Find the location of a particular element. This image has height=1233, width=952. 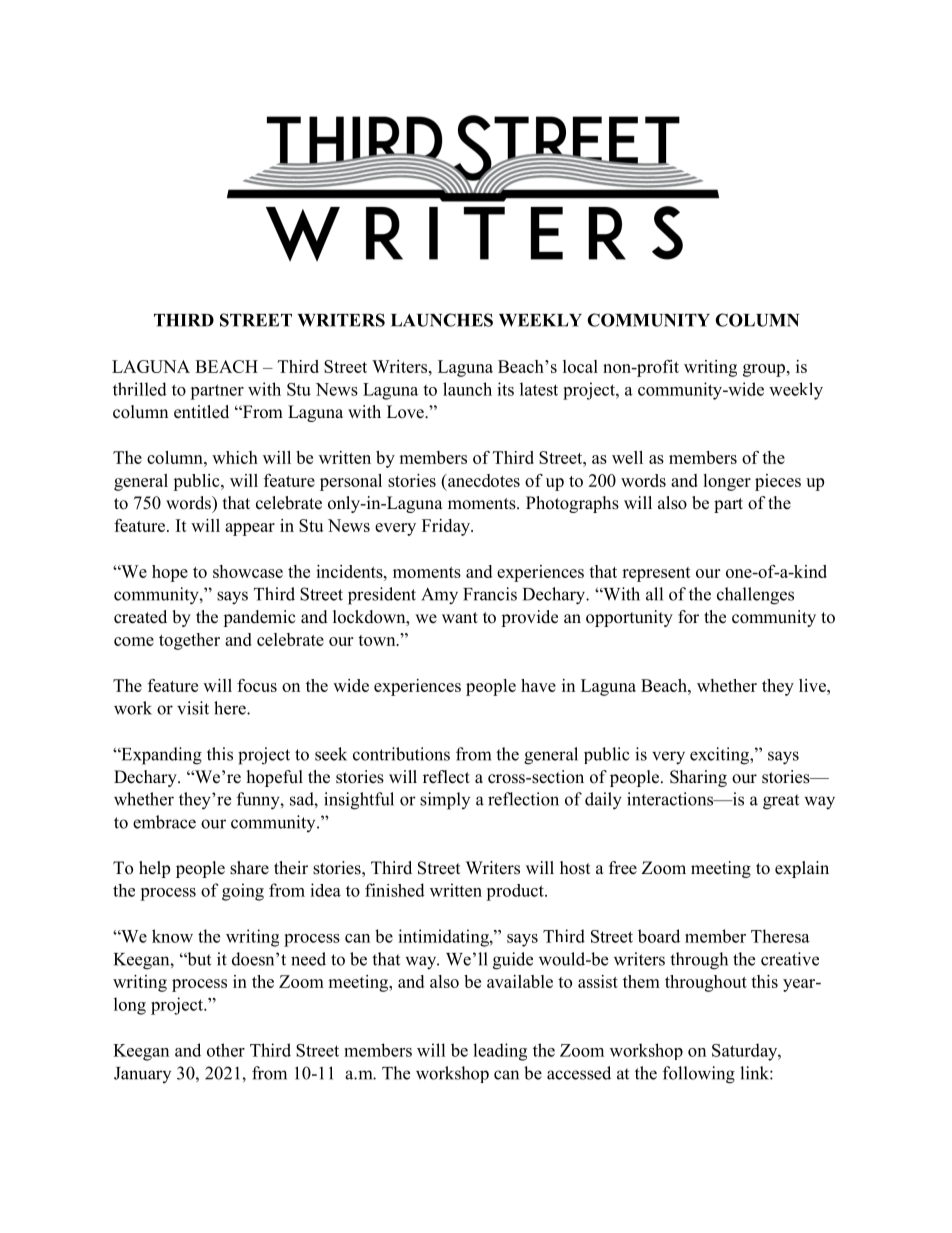

Friday is located at coordinates (447, 527).
